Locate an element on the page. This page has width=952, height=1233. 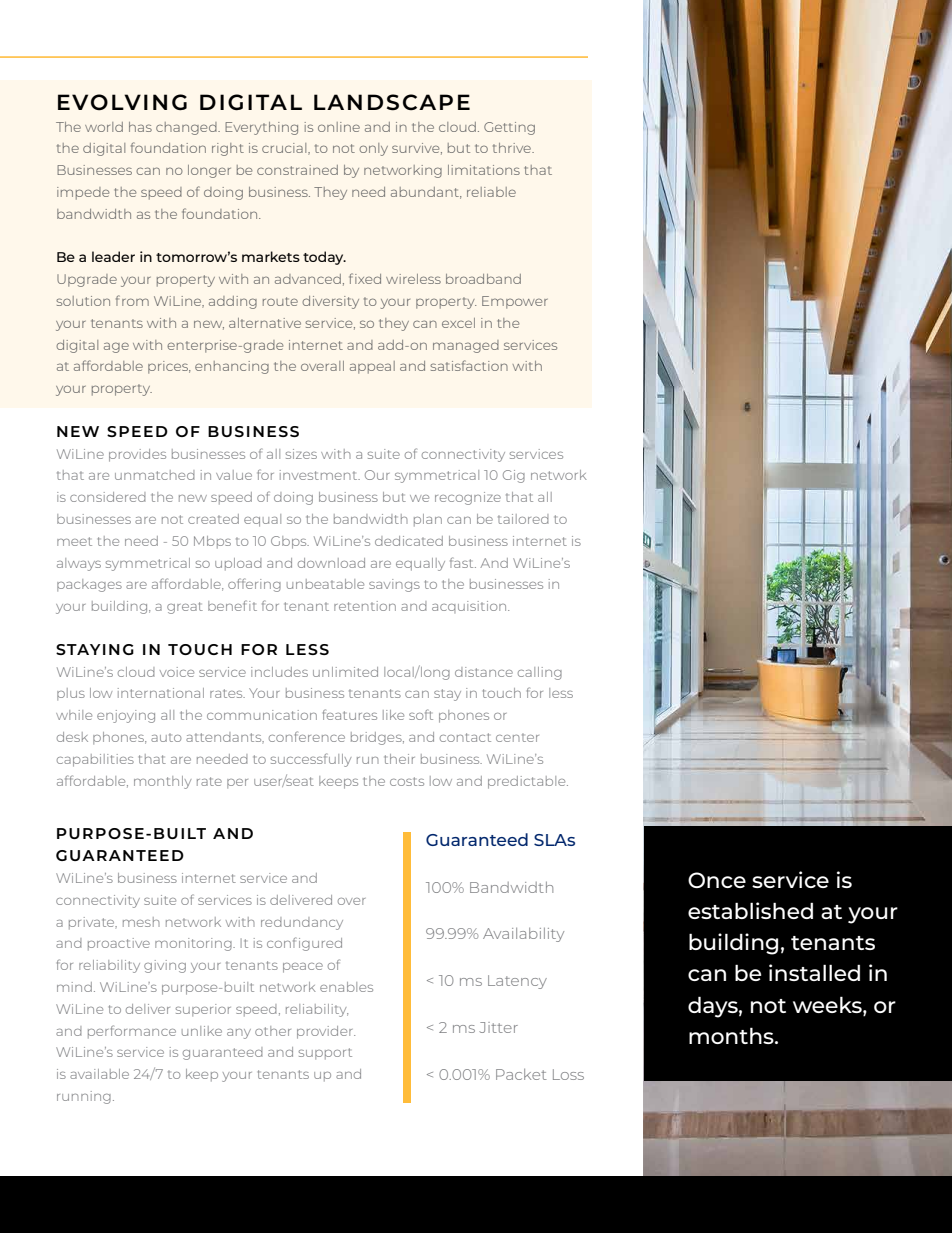
thrive is located at coordinates (513, 148).
